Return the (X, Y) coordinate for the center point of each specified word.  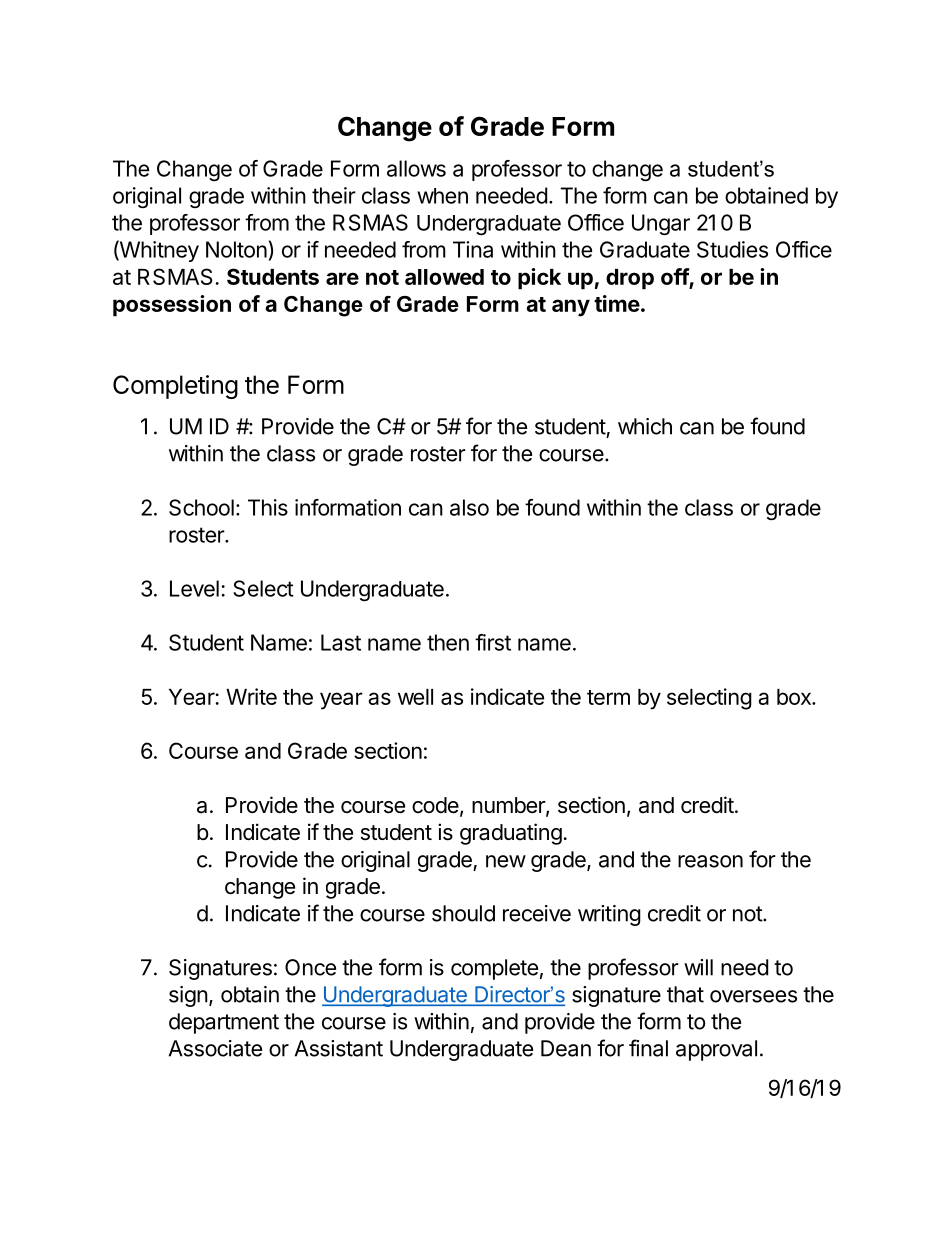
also (469, 507)
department (224, 1023)
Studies (732, 249)
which (645, 426)
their (334, 195)
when (442, 196)
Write (251, 696)
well (415, 697)
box (795, 697)
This (268, 507)
